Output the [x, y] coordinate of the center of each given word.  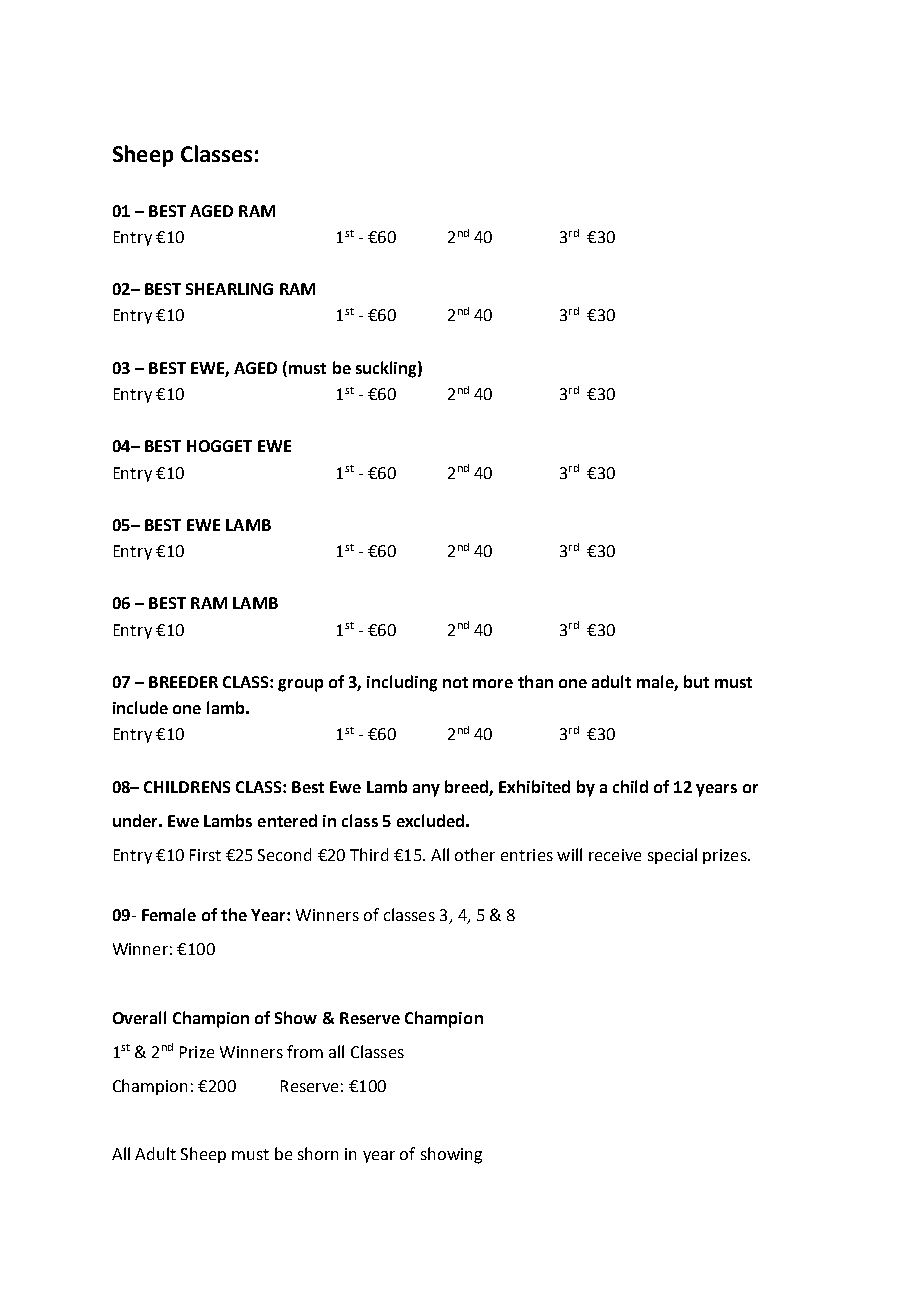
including [402, 683]
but [696, 681]
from [305, 1051]
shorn [318, 1153]
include [140, 707]
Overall [139, 1017]
